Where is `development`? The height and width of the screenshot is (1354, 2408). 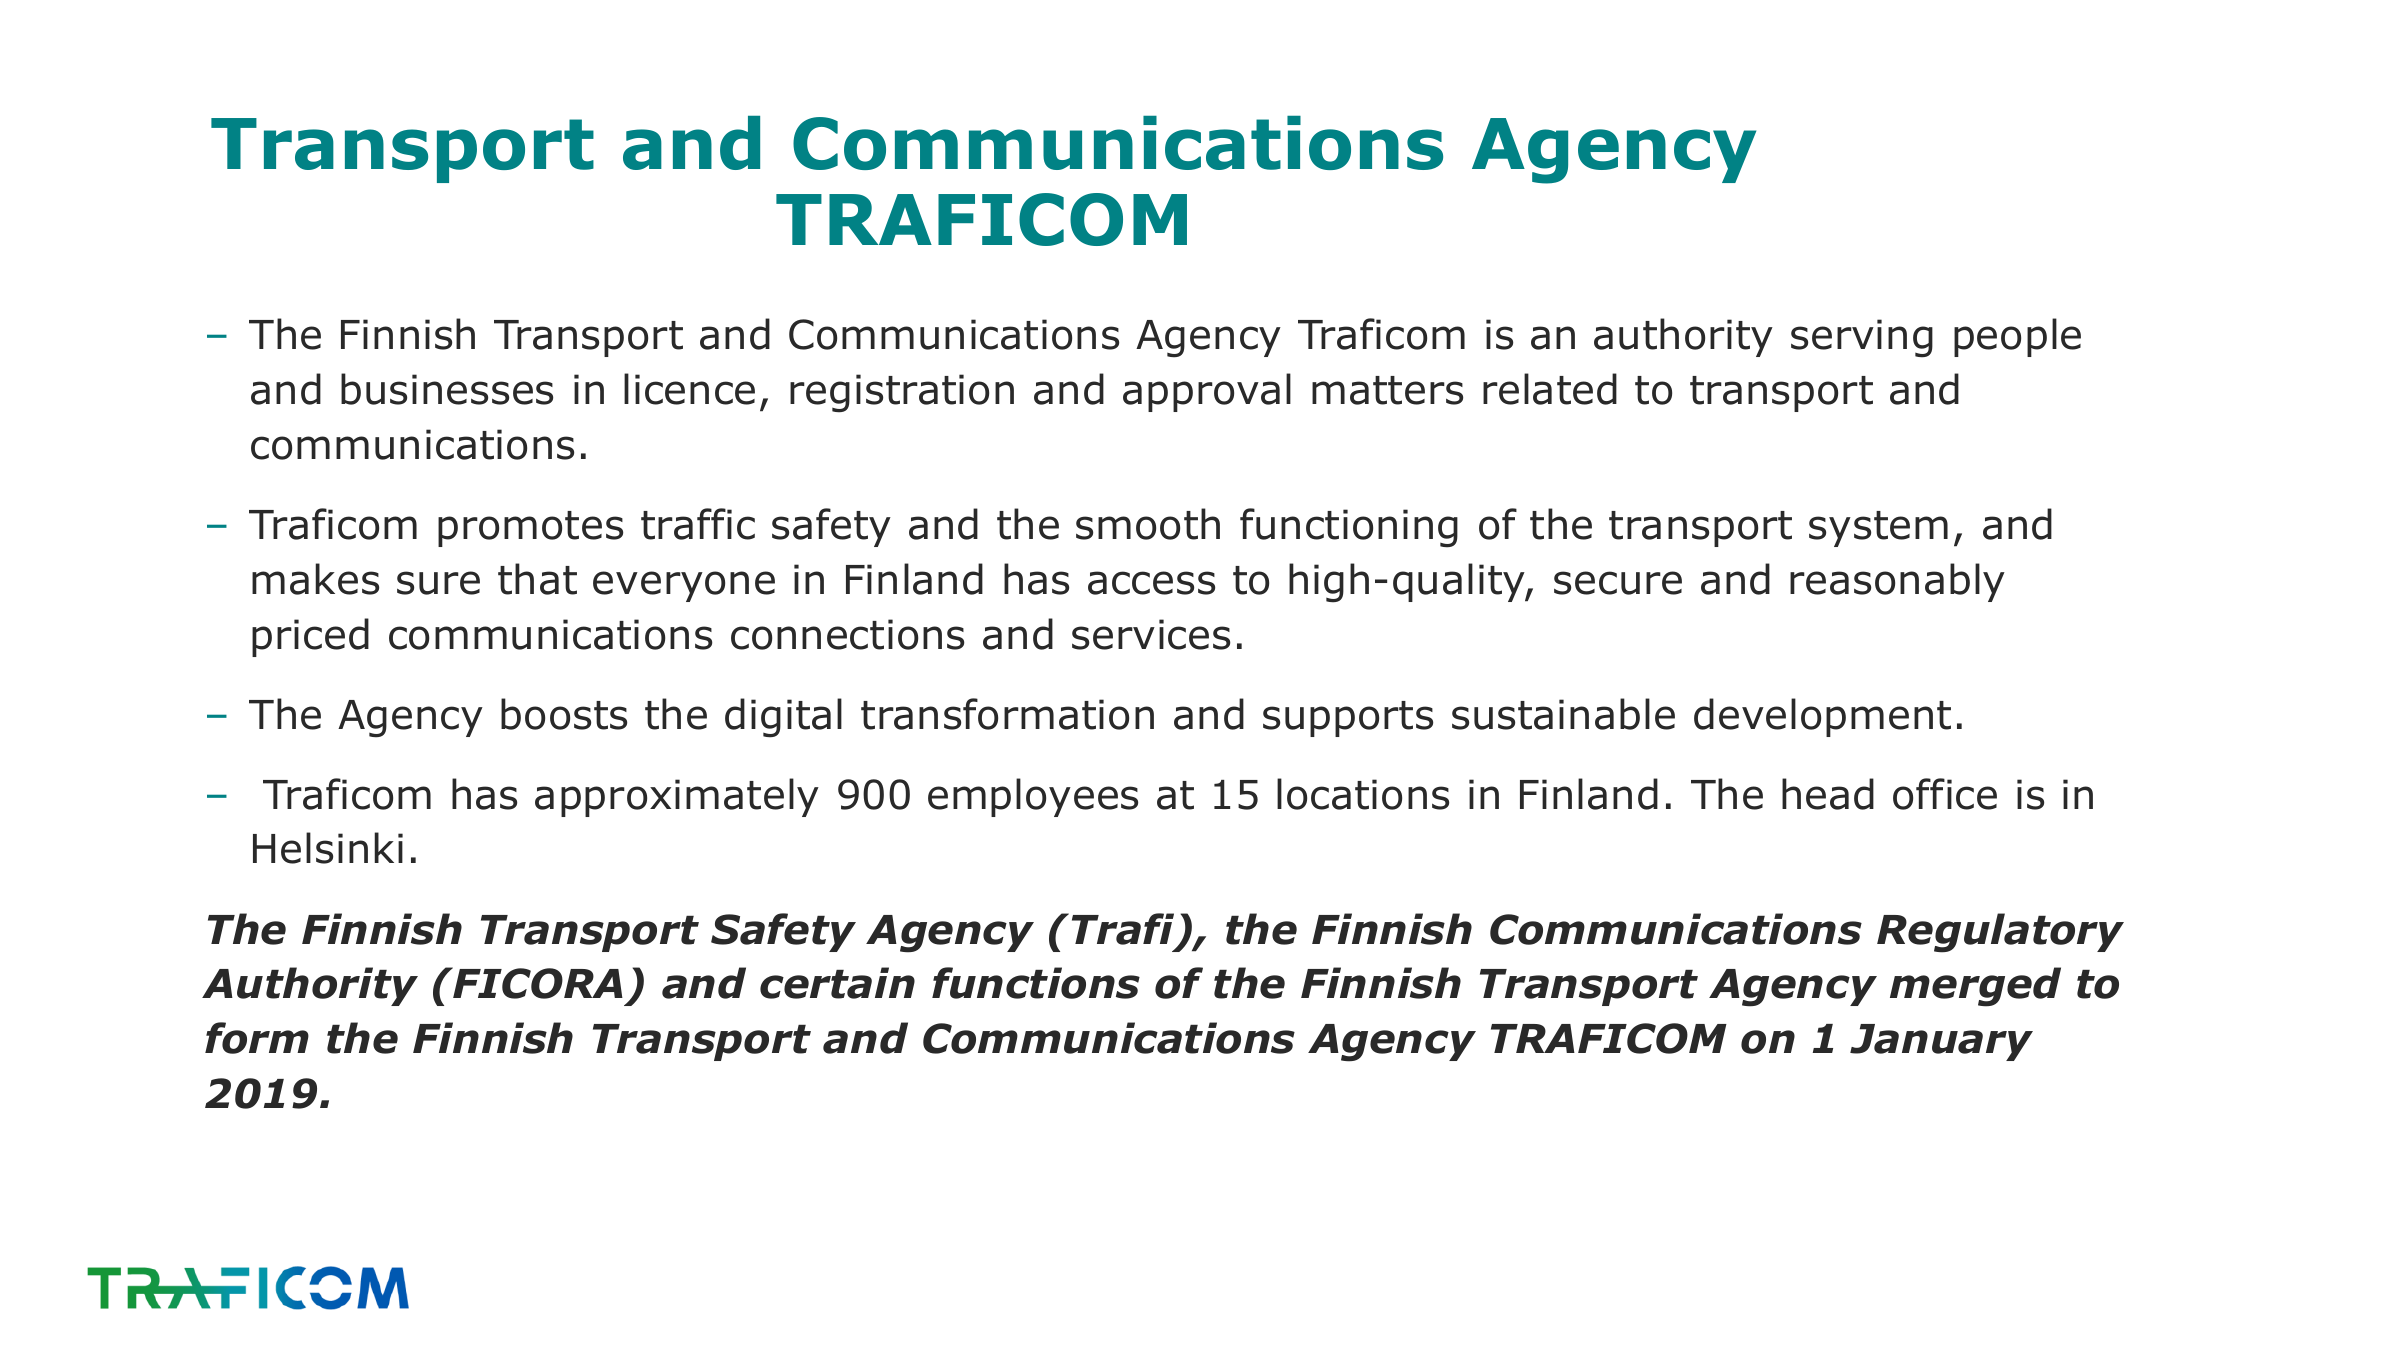
development is located at coordinates (1822, 717).
